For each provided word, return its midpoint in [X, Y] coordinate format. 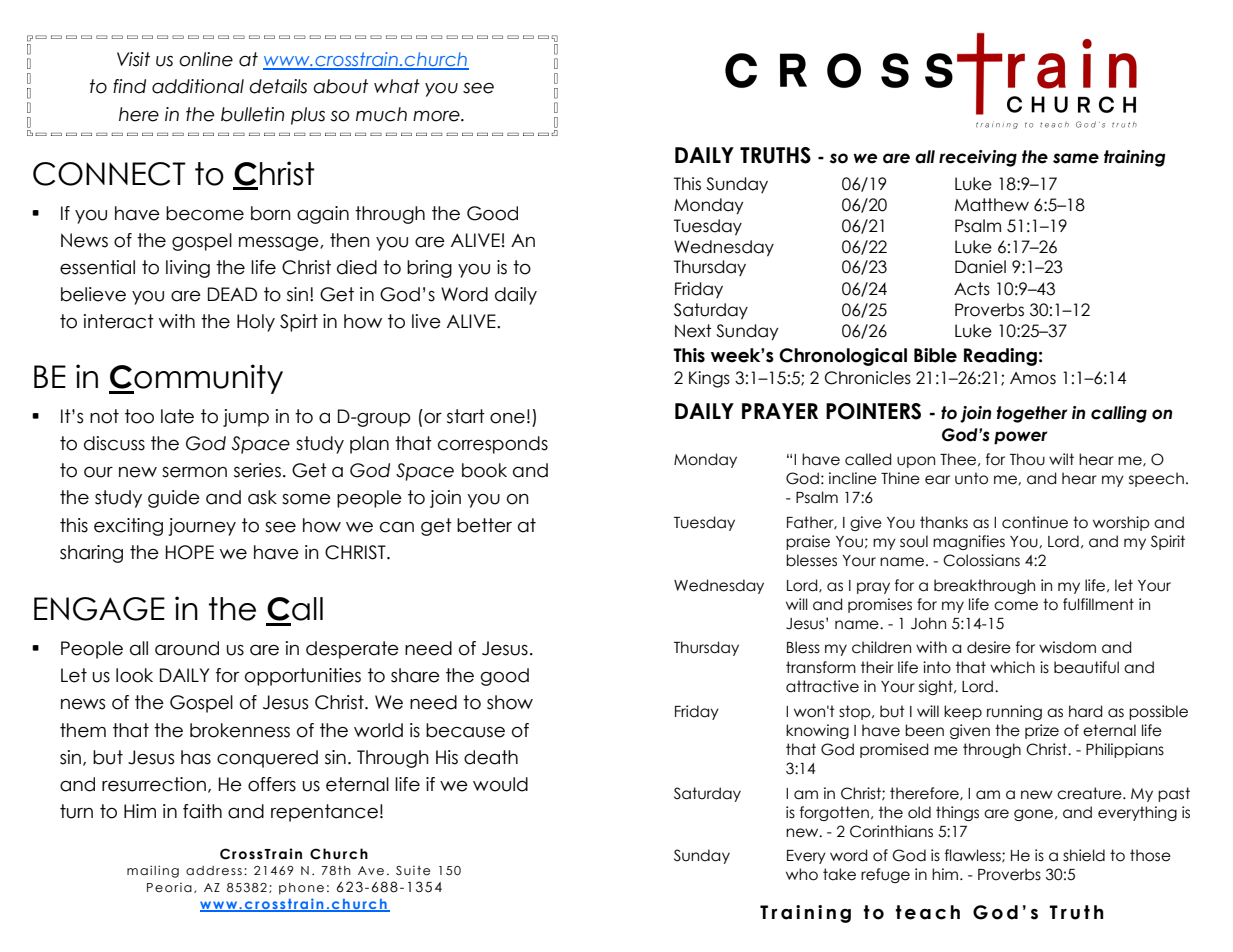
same [1076, 158]
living [188, 269]
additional [198, 86]
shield [1084, 855]
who [802, 874]
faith [202, 811]
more [437, 116]
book [484, 470]
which [1012, 667]
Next [693, 331]
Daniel [980, 267]
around [187, 648]
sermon [194, 472]
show [510, 702]
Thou [1027, 459]
